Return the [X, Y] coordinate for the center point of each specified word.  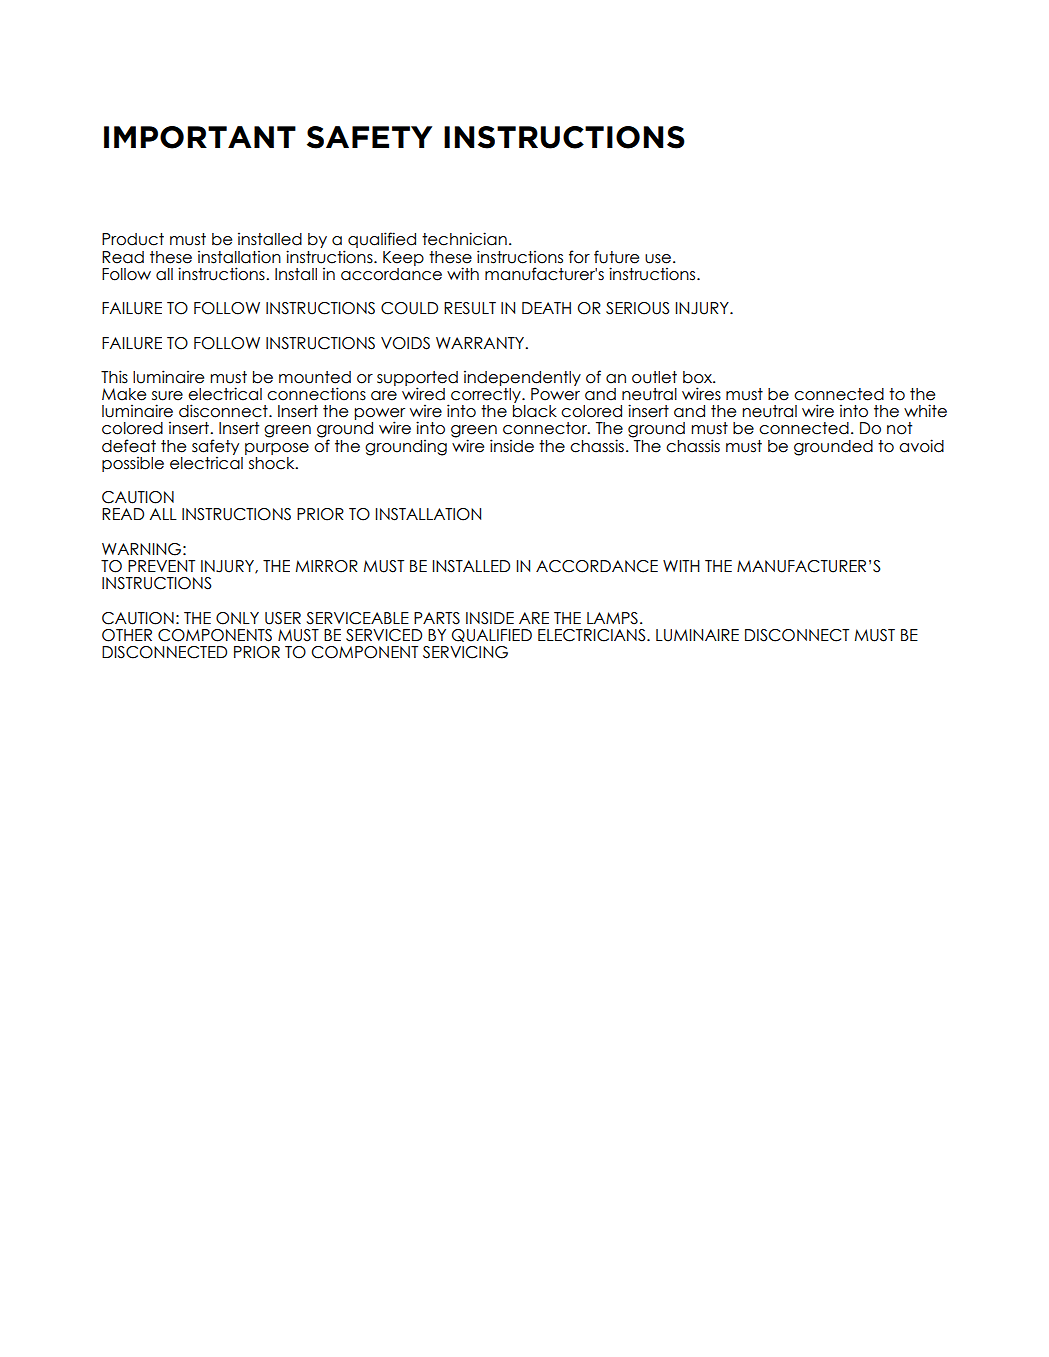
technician [464, 239]
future [616, 257]
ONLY [237, 618]
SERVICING [465, 652]
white [925, 411]
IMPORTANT [200, 137]
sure [167, 396]
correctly [486, 397]
